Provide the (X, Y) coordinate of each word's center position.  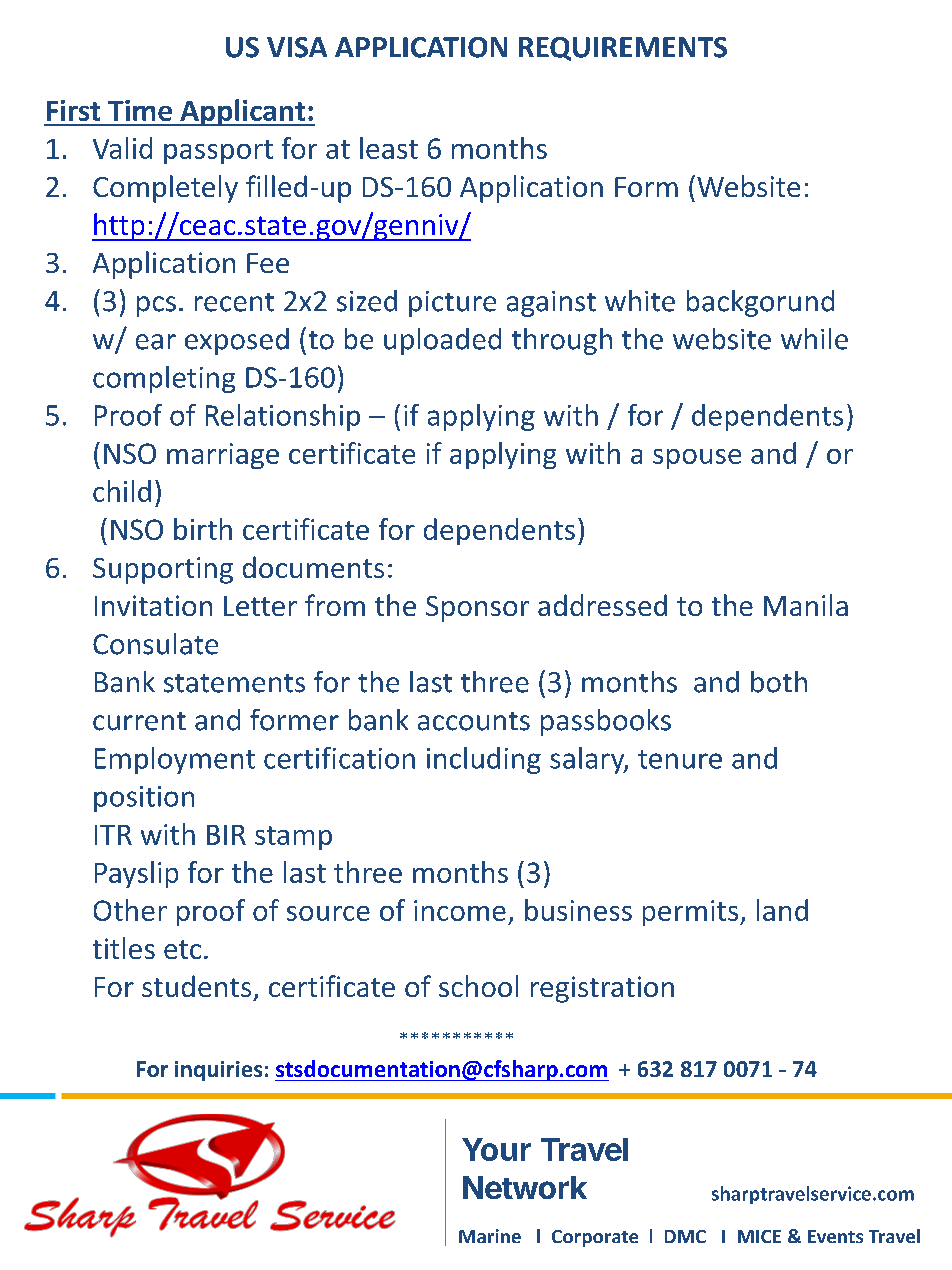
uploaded (442, 341)
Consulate (155, 644)
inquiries (218, 1071)
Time (140, 110)
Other (130, 910)
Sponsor (477, 609)
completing (164, 379)
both (779, 682)
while (814, 339)
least (389, 148)
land (782, 910)
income (460, 910)
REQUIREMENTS (623, 49)
